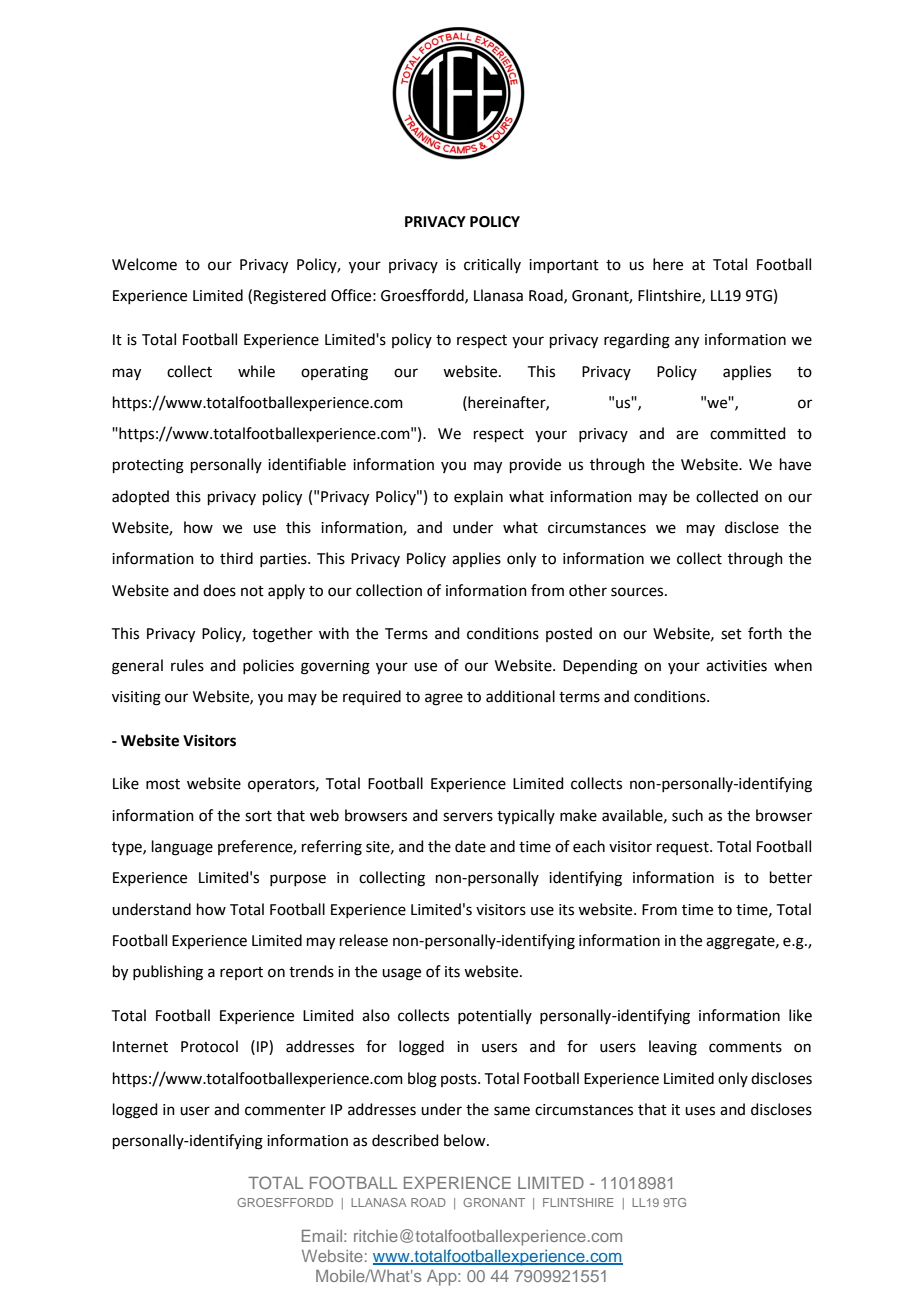 This document has width=924, height=1308. What do you see at coordinates (290, 297) in the document?
I see `Registered` at bounding box center [290, 297].
